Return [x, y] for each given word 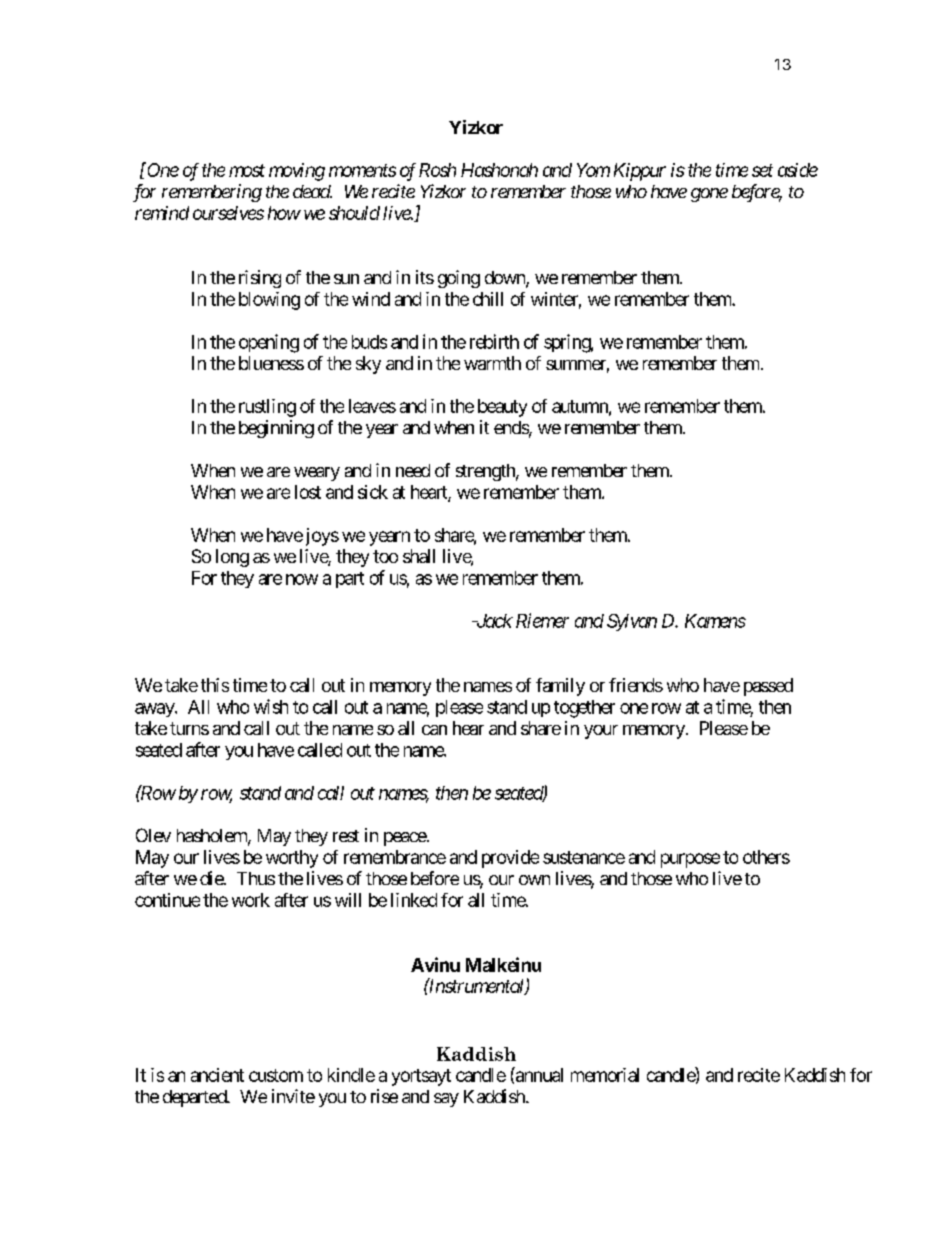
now [302, 579]
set [762, 170]
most [247, 170]
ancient [217, 1075]
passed [768, 687]
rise [384, 1096]
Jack [493, 621]
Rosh [437, 170]
